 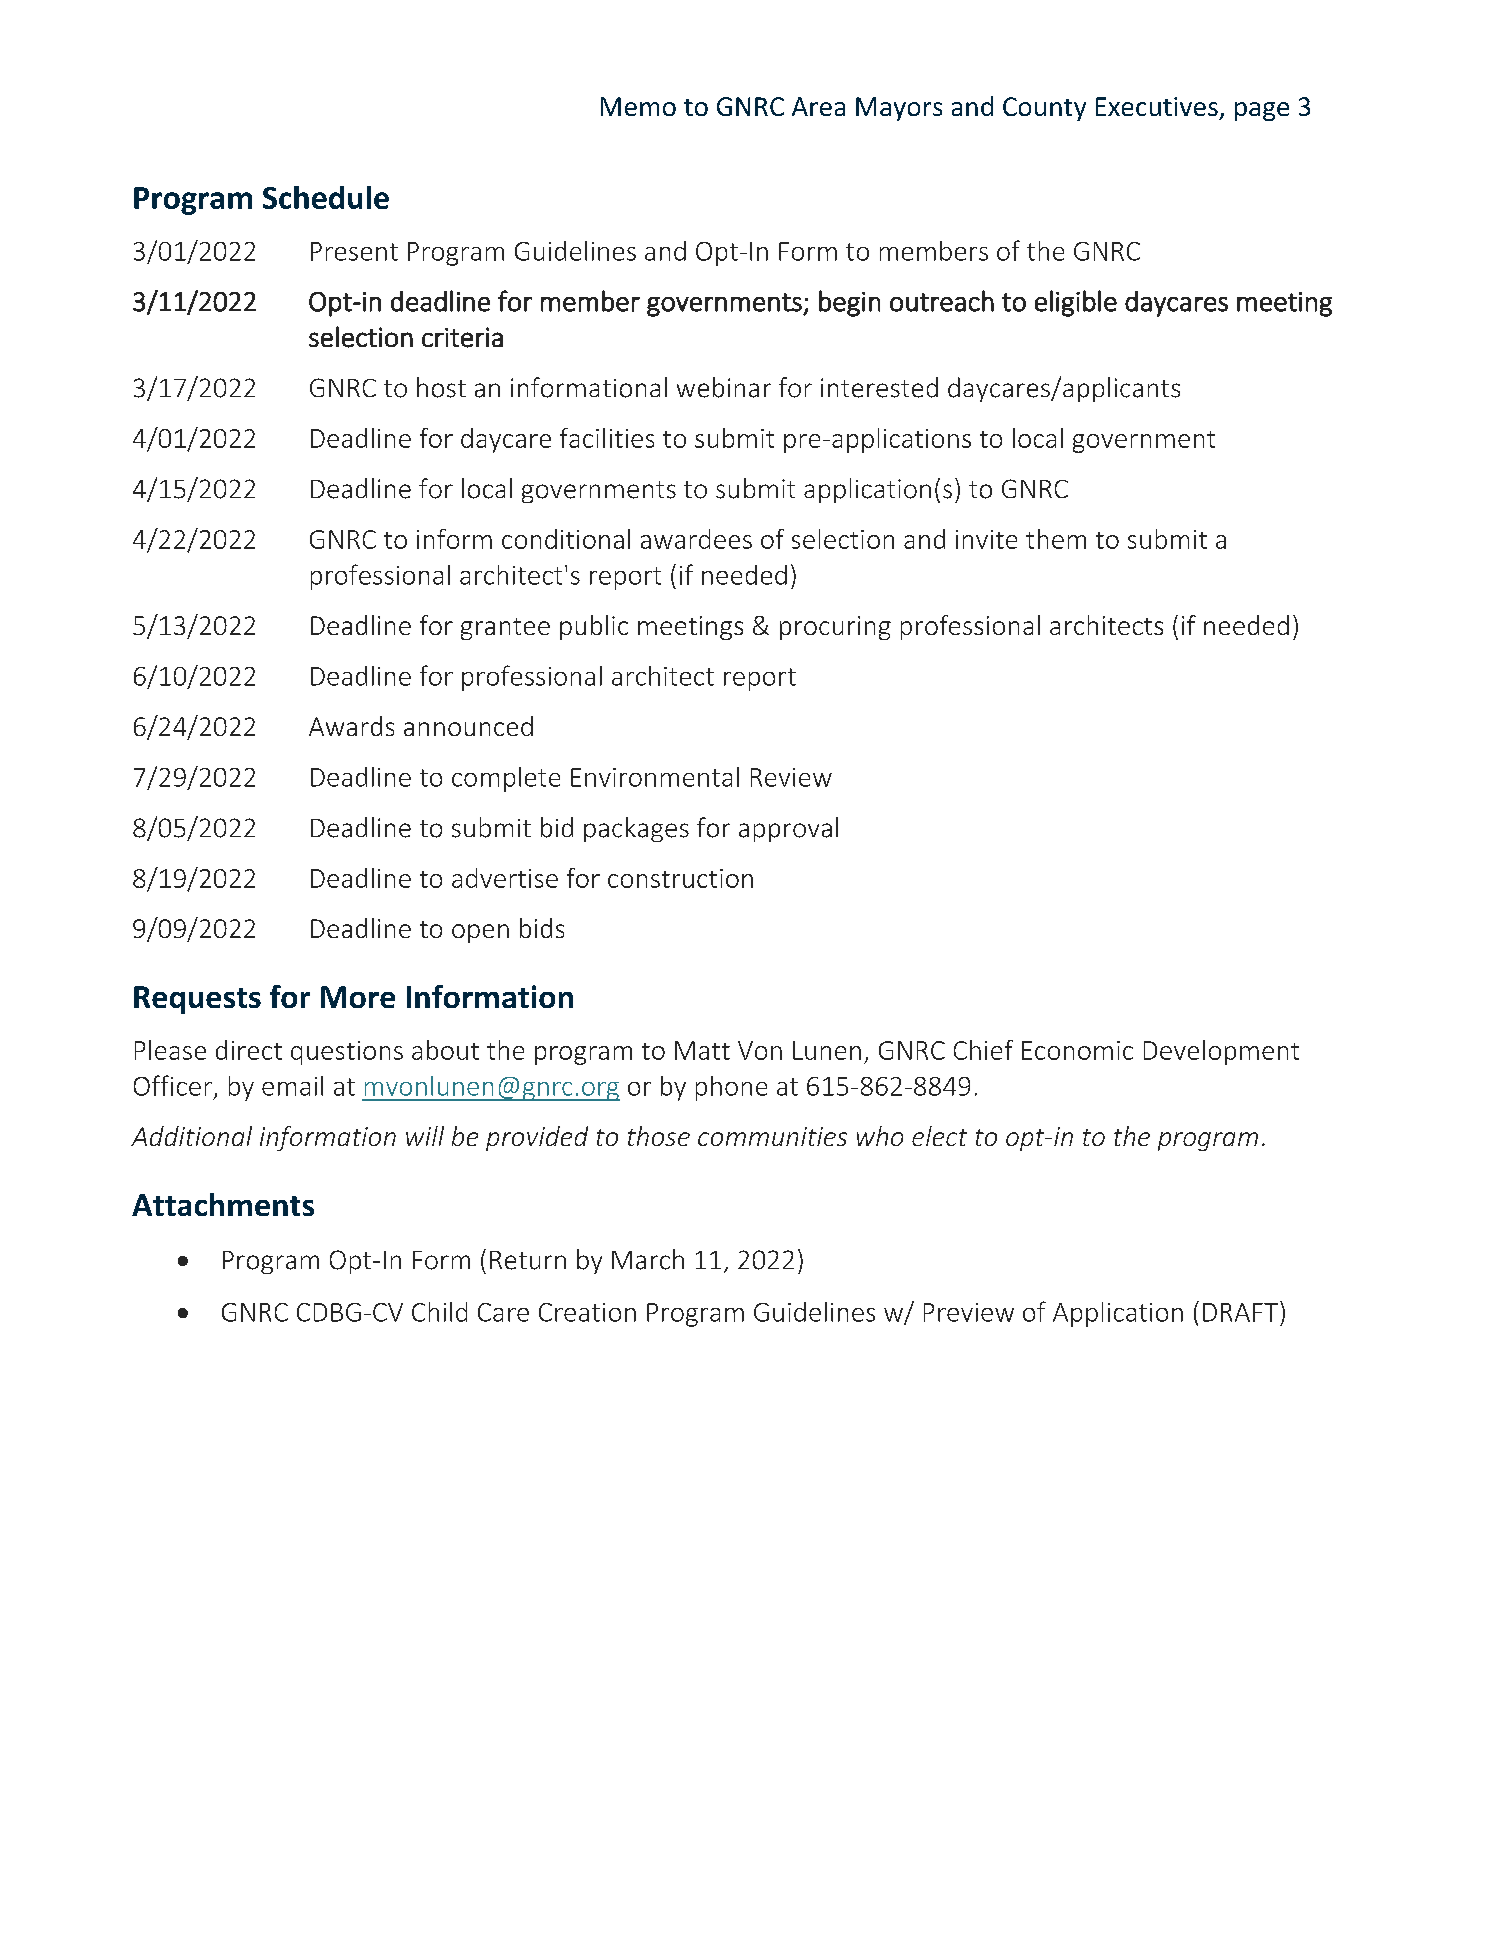 I want to click on Memo, so click(x=638, y=106).
